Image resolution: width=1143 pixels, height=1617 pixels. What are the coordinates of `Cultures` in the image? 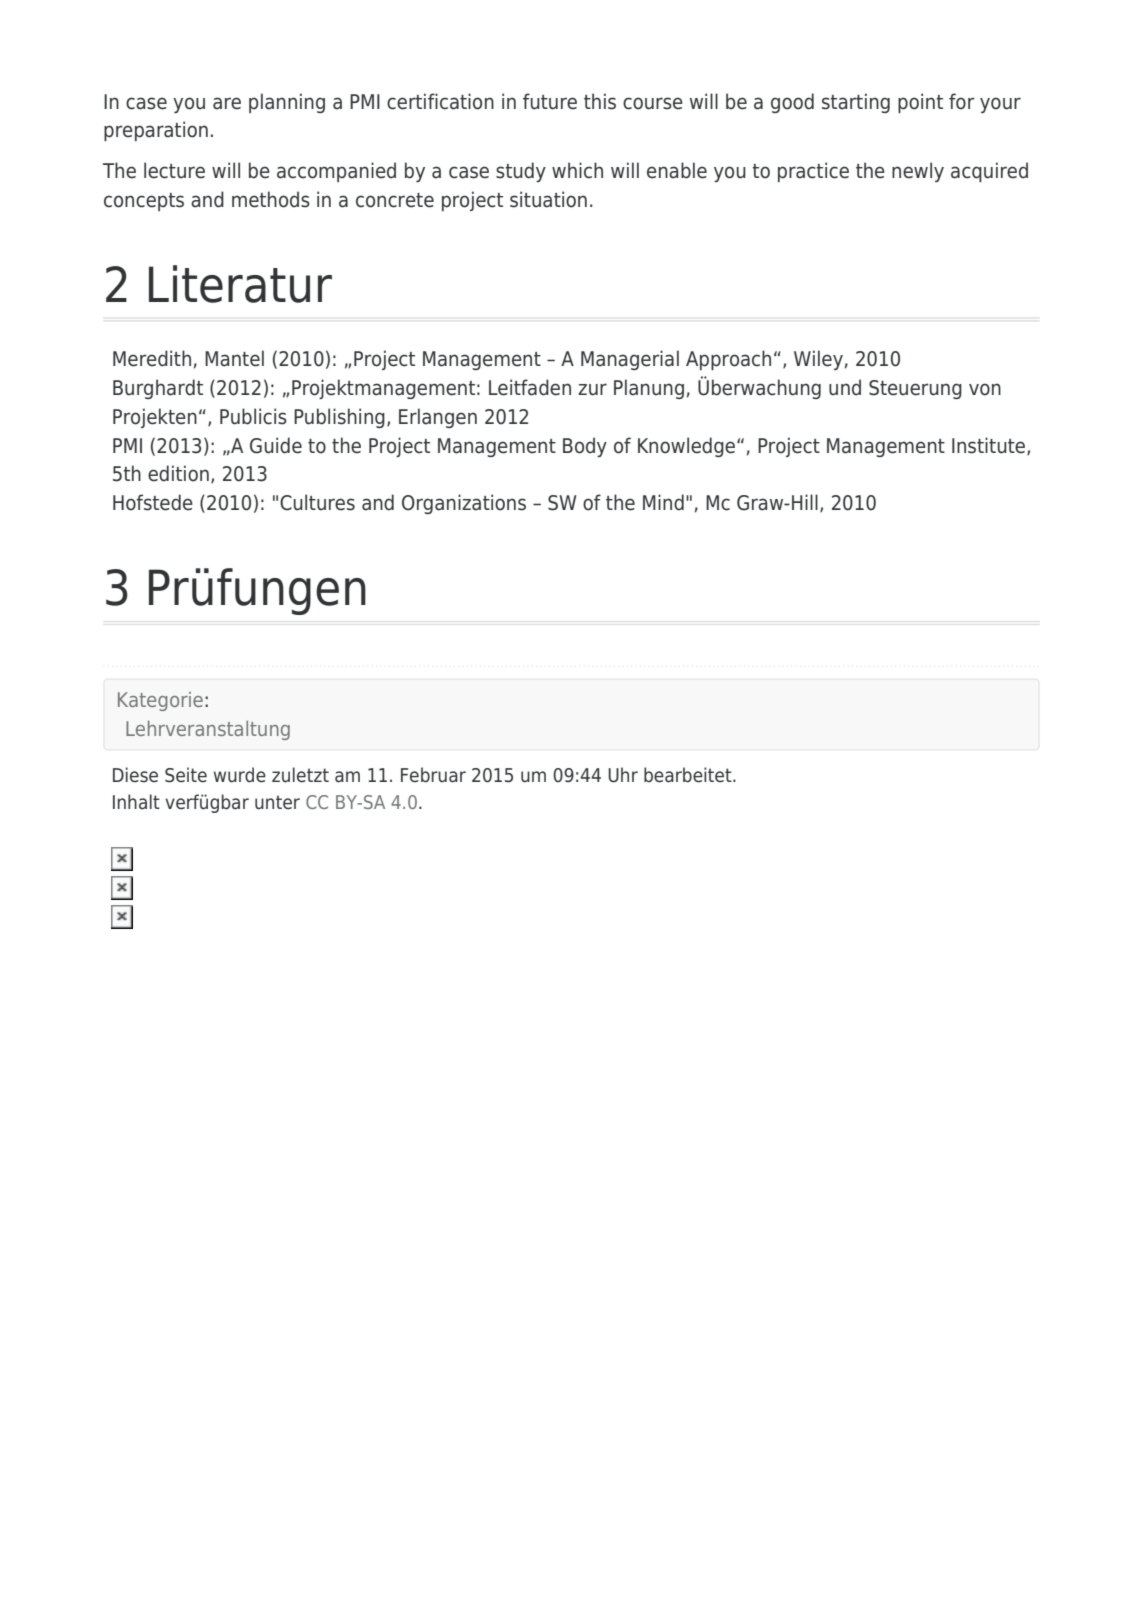 It's located at (317, 502).
